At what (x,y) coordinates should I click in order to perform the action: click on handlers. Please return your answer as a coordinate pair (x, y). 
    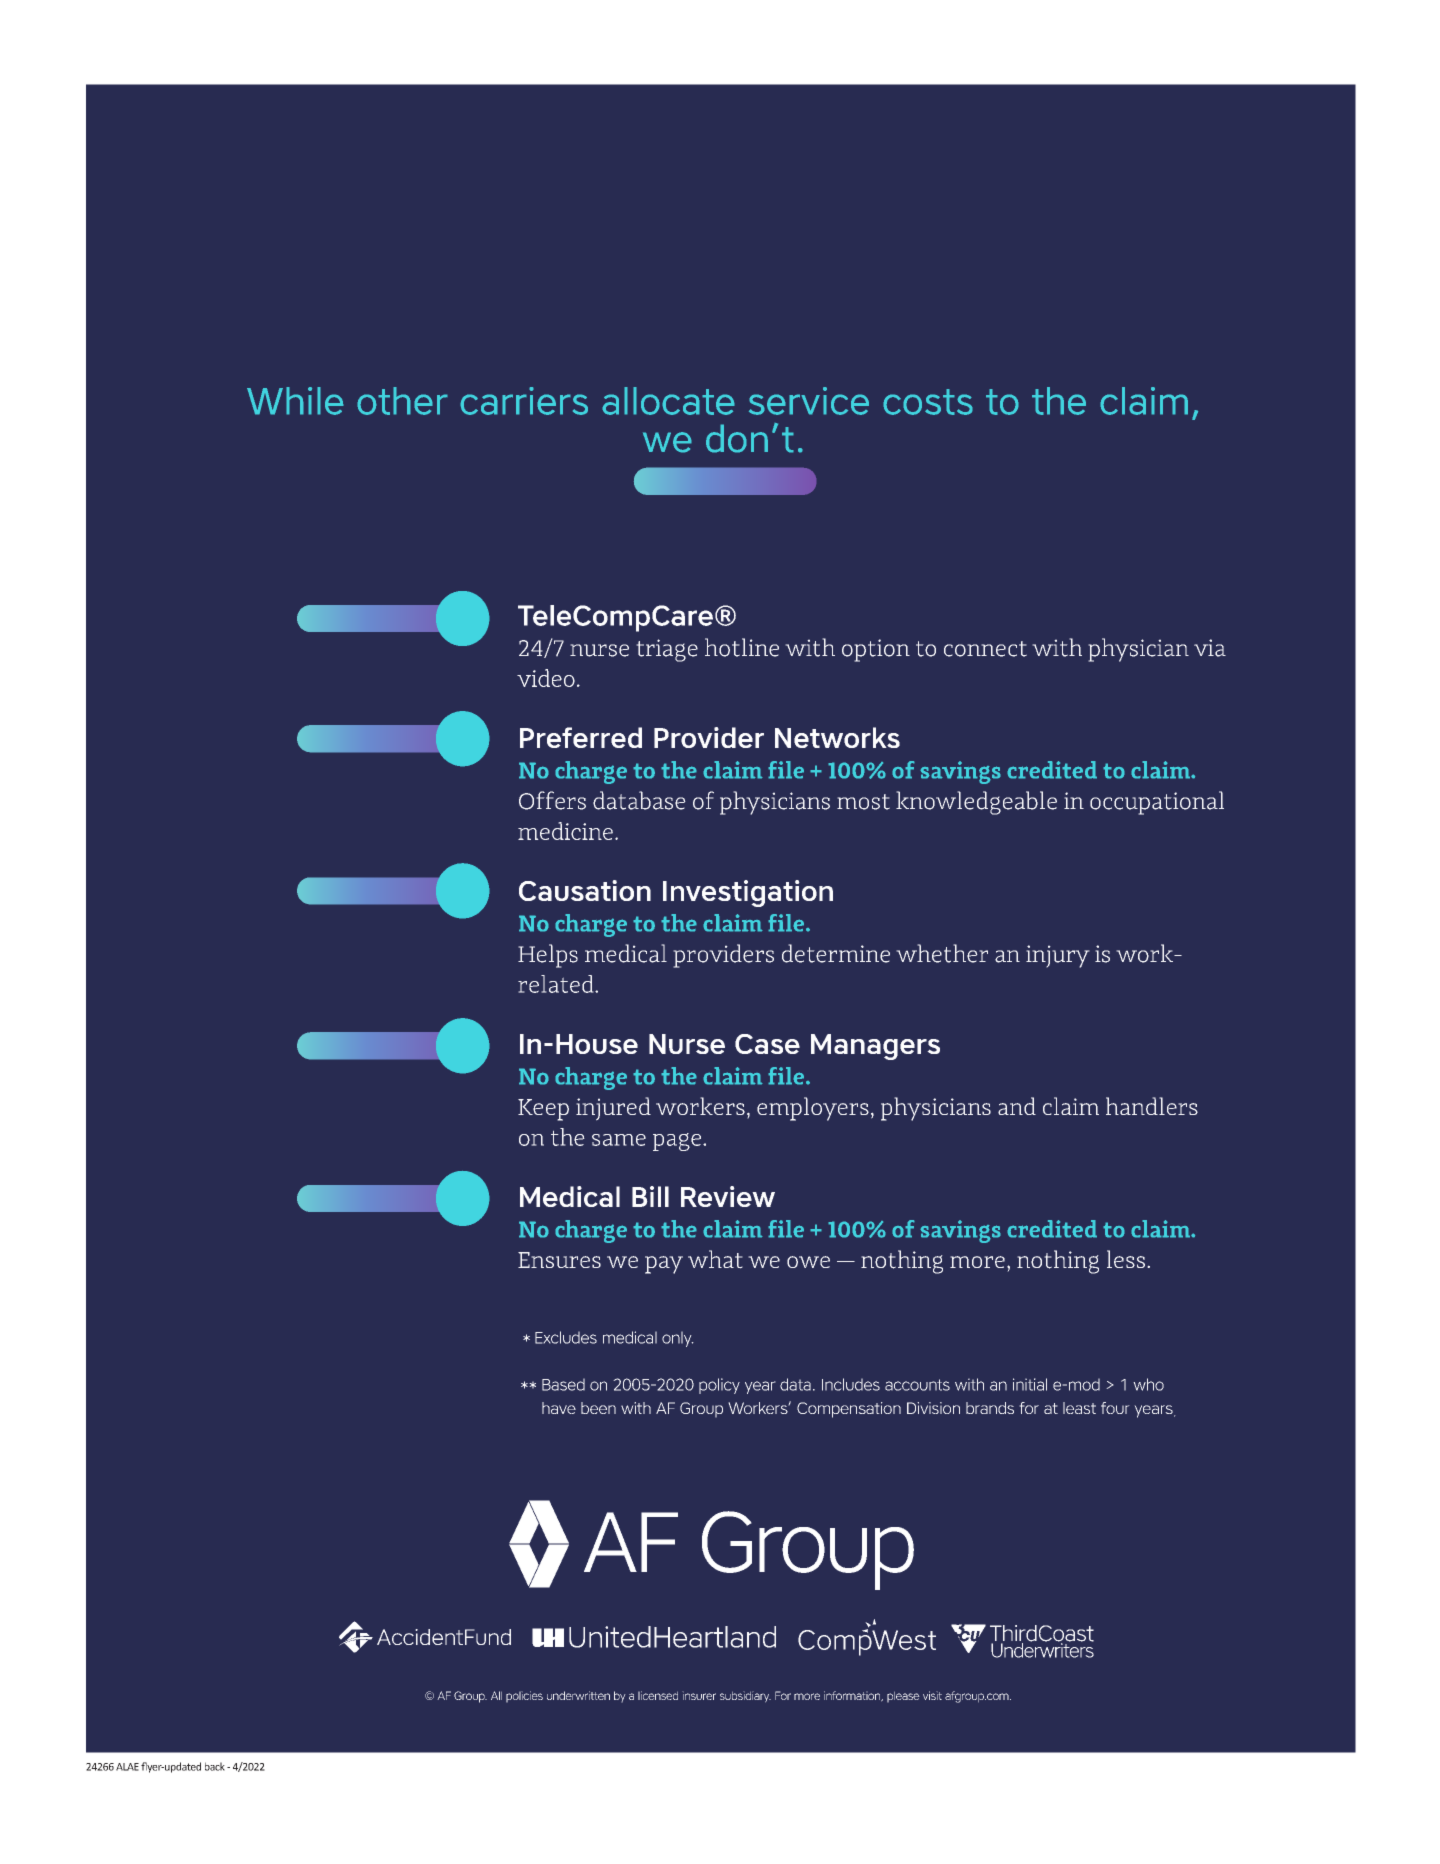
    Looking at the image, I should click on (1152, 1106).
